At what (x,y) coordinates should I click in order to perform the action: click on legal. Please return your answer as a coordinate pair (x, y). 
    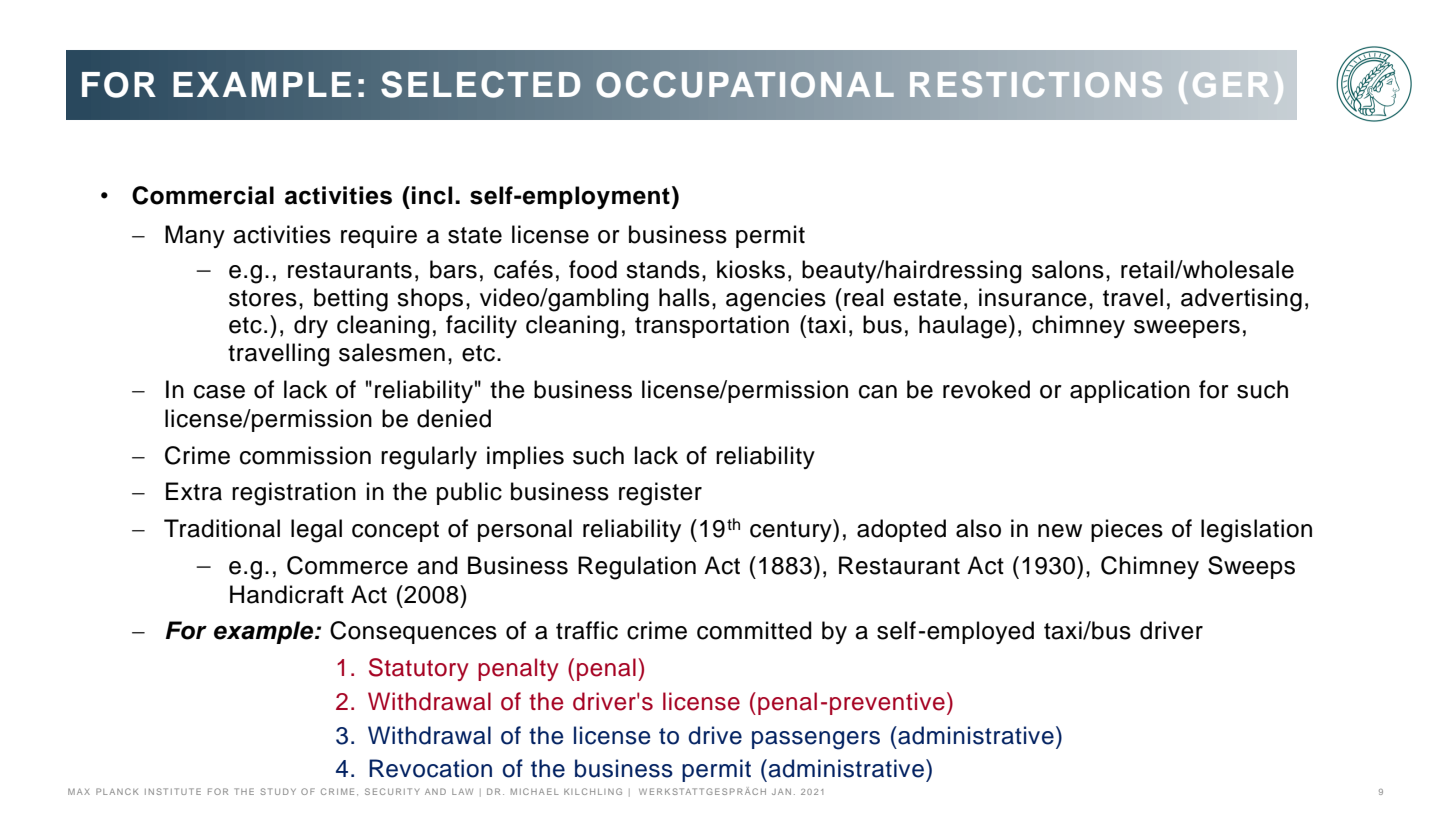
    Looking at the image, I should click on (316, 531).
